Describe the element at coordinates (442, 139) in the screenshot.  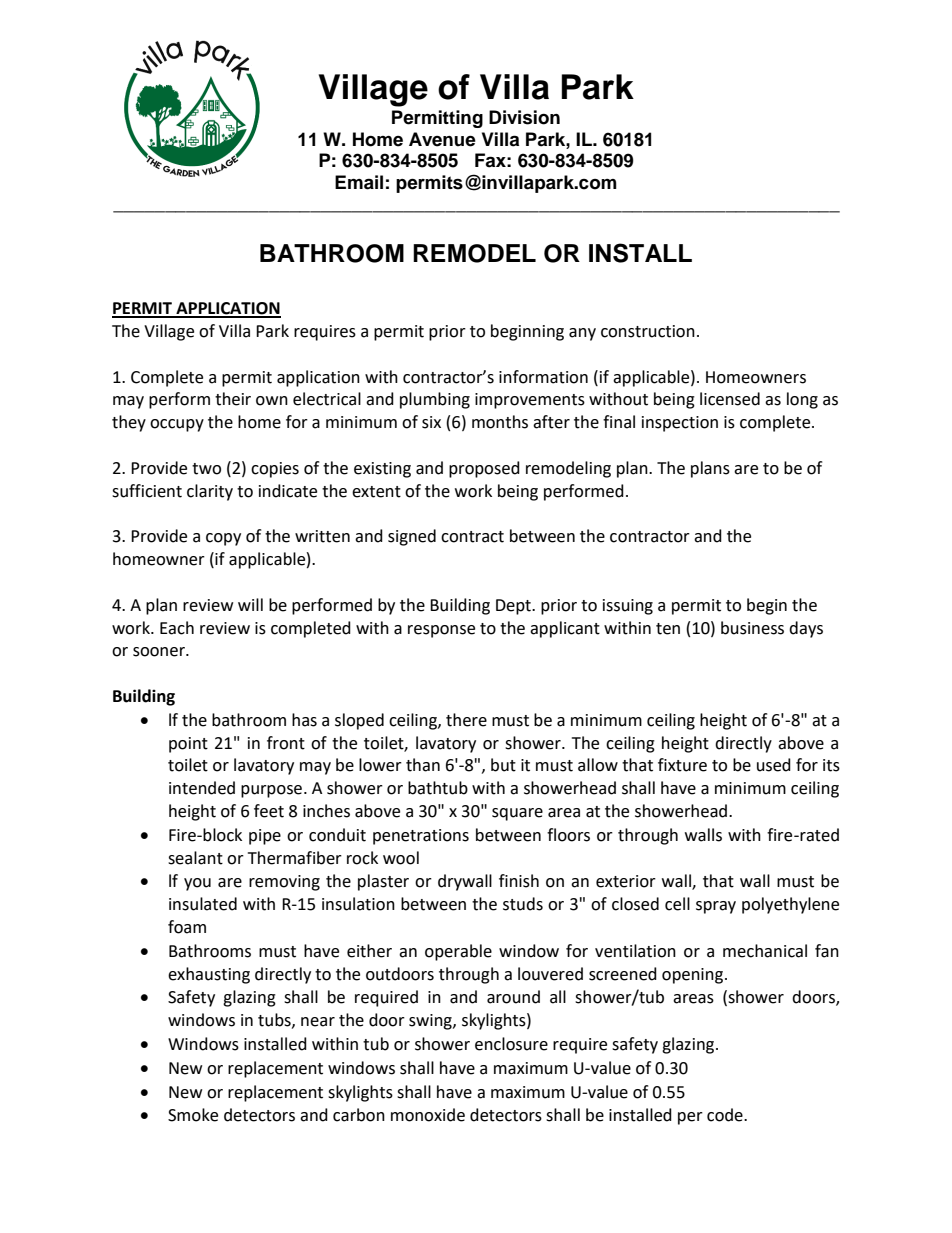
I see `Avenue` at that location.
